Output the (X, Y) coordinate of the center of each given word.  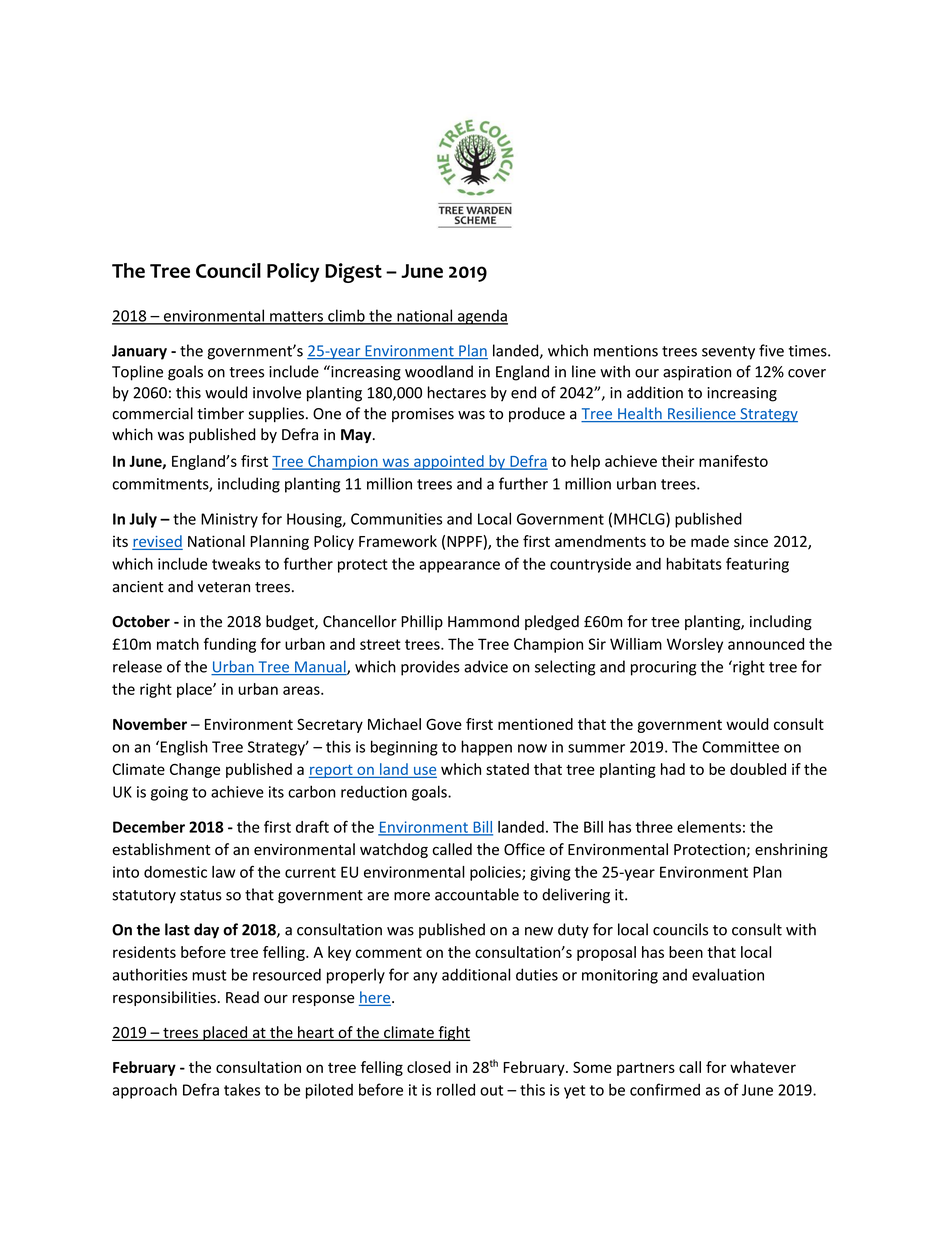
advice (486, 666)
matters (296, 317)
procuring (663, 668)
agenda (482, 317)
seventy (728, 353)
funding (230, 645)
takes (242, 1089)
